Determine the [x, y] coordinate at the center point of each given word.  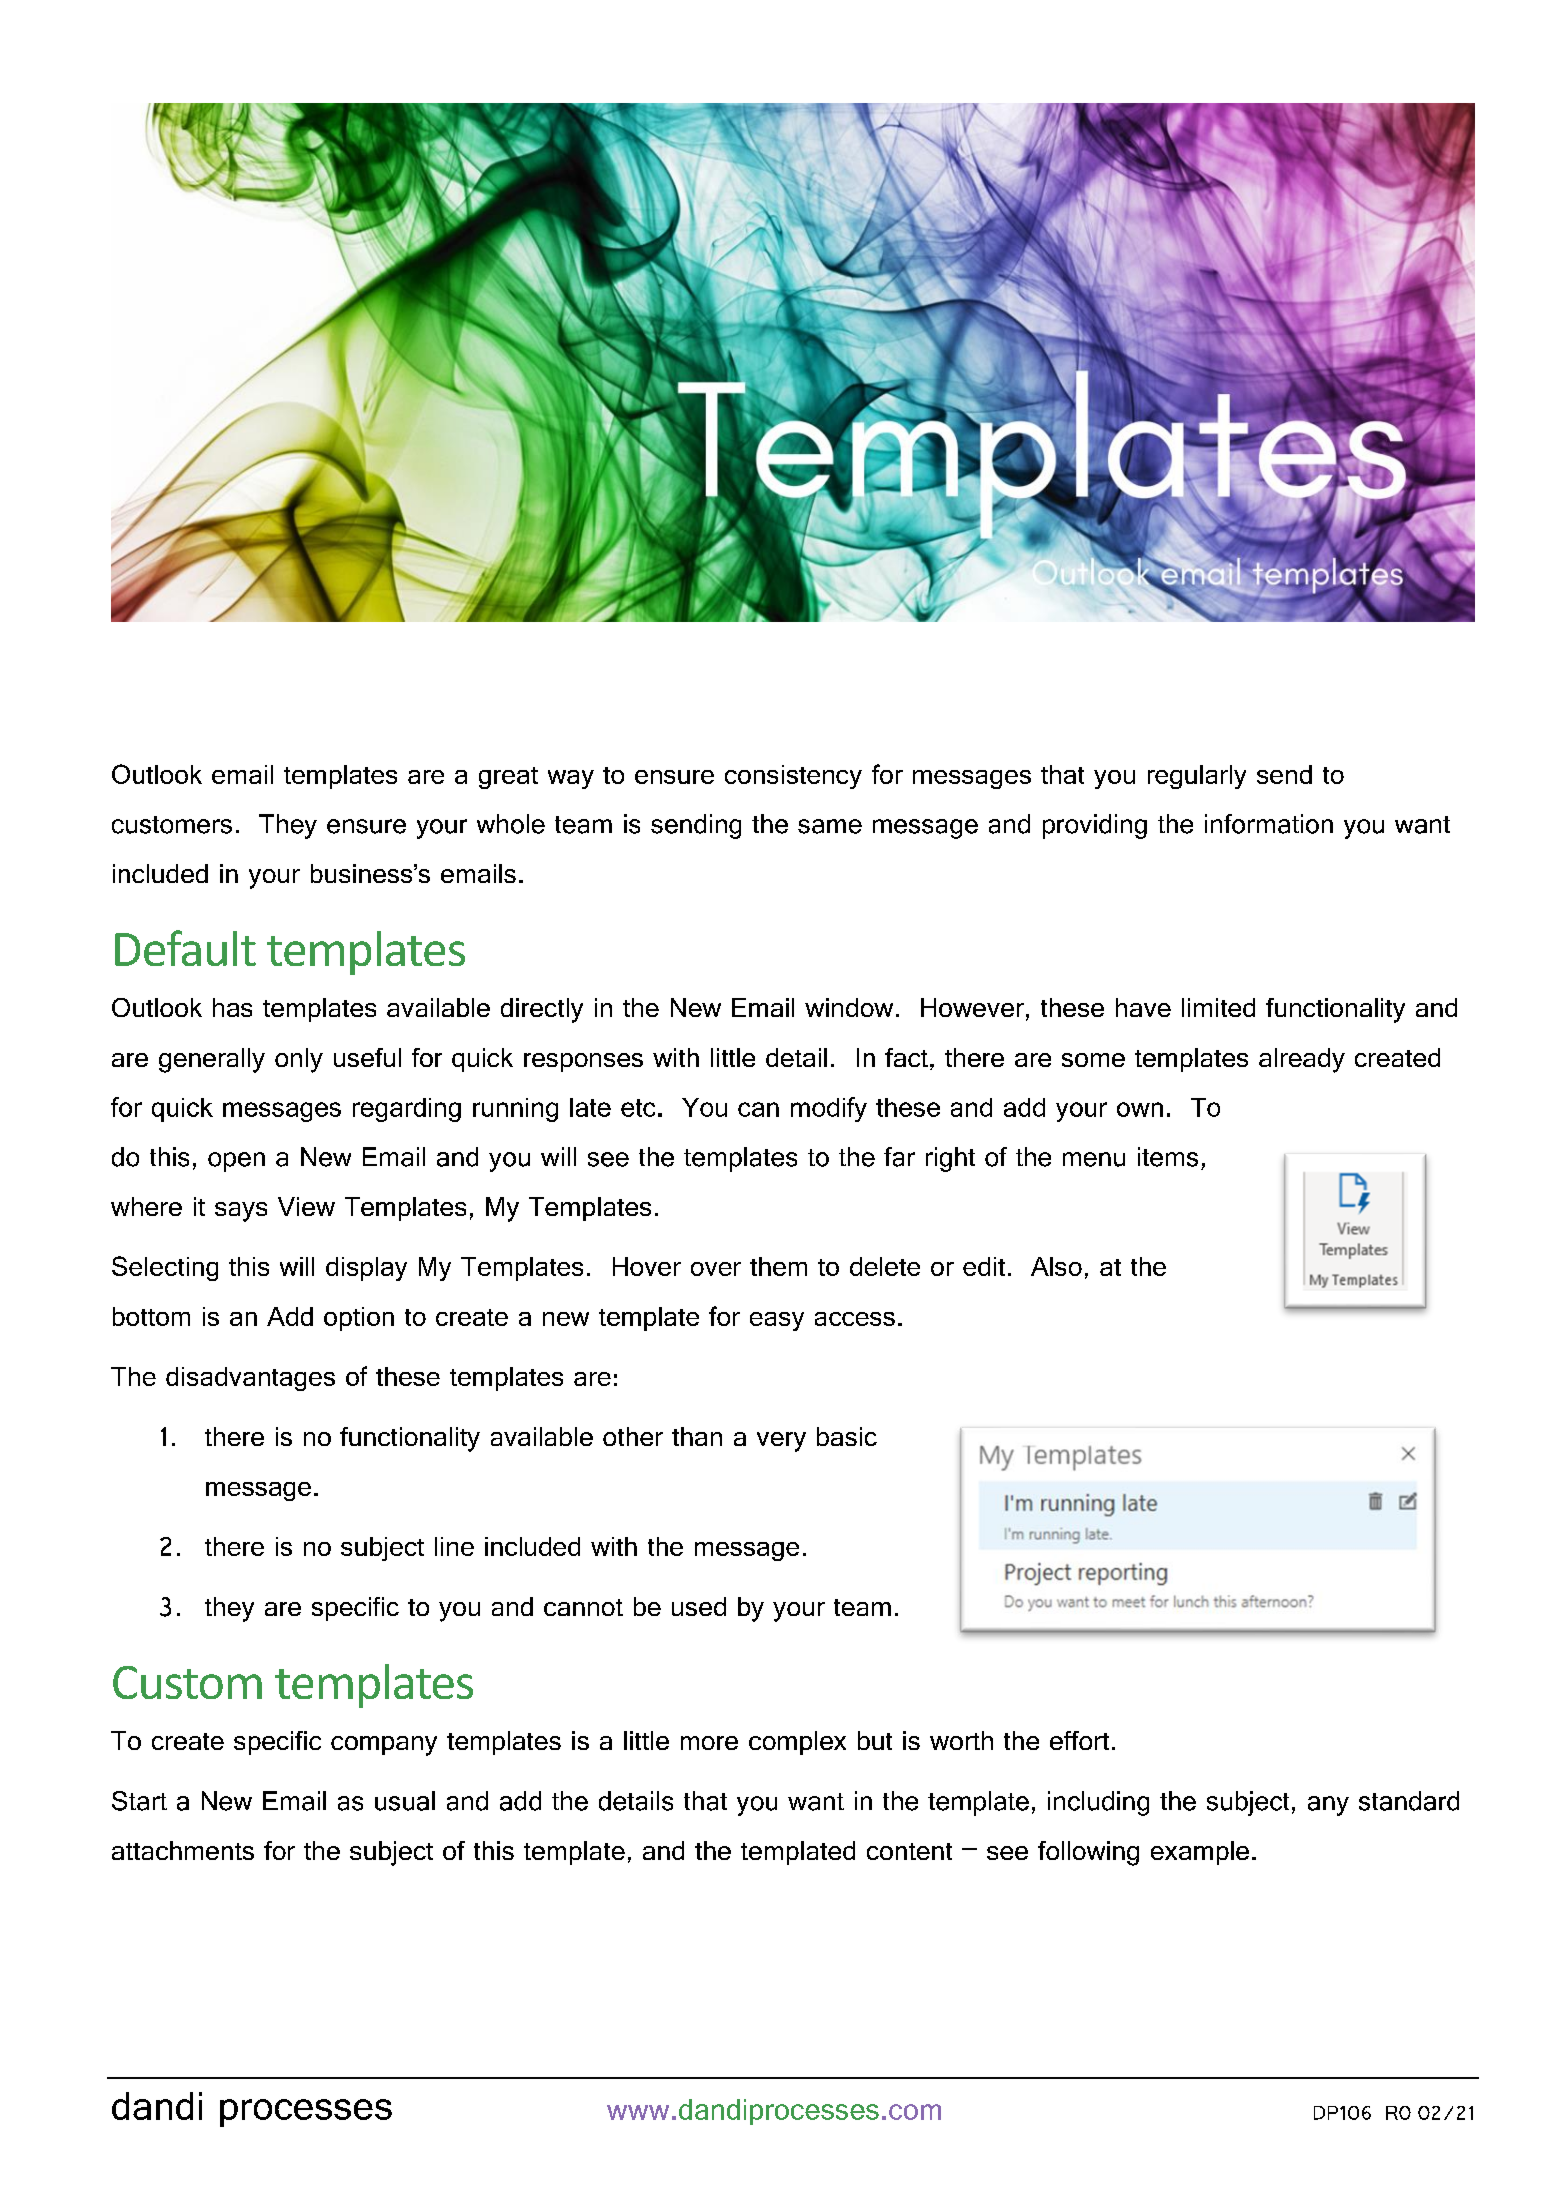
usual [405, 1801]
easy [777, 1321]
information [1269, 824]
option [359, 1319]
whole [511, 824]
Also [1056, 1266]
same [830, 826]
